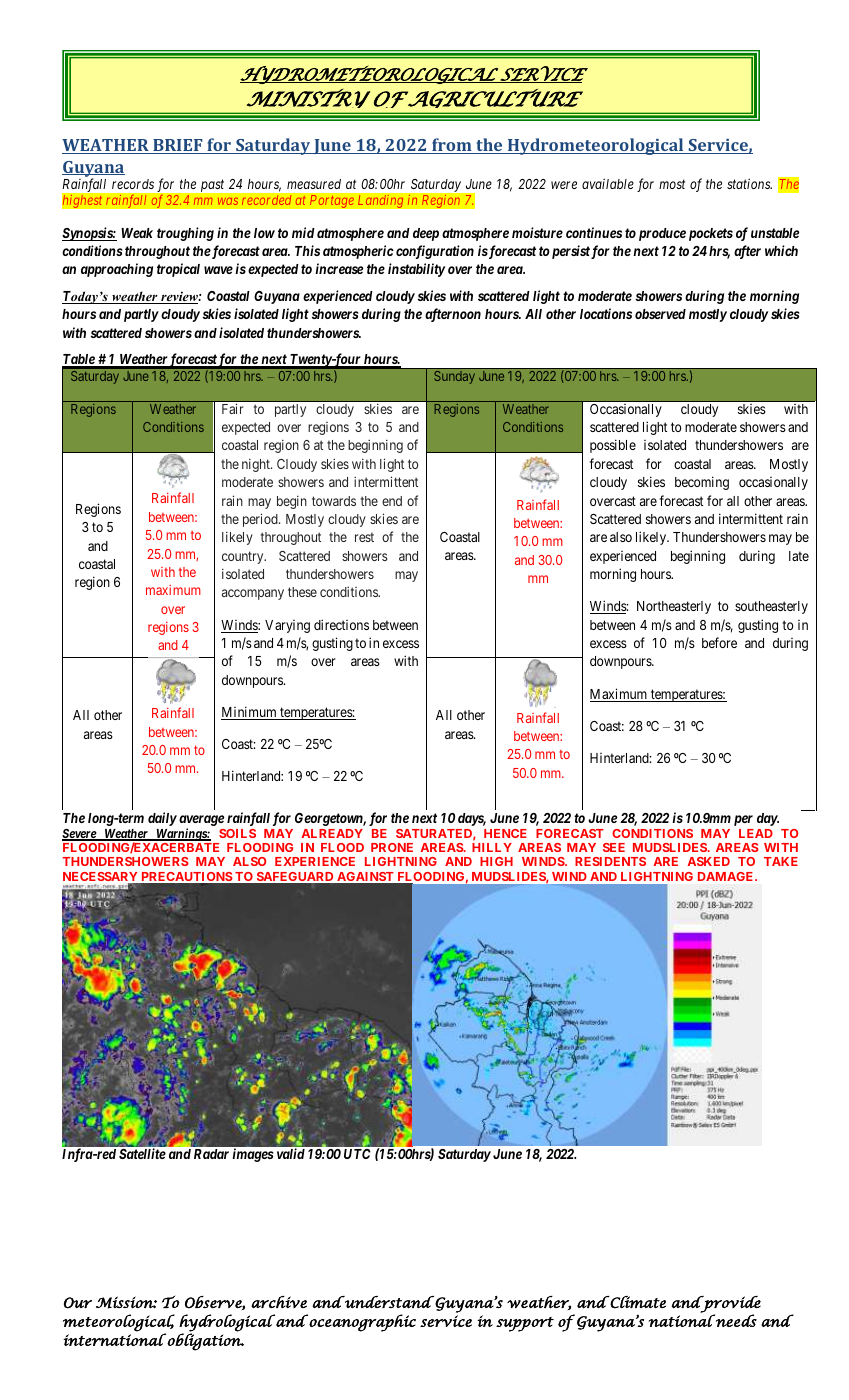 This screenshot has width=849, height=1400. Describe the element at coordinates (133, 184) in the screenshot. I see `records` at that location.
